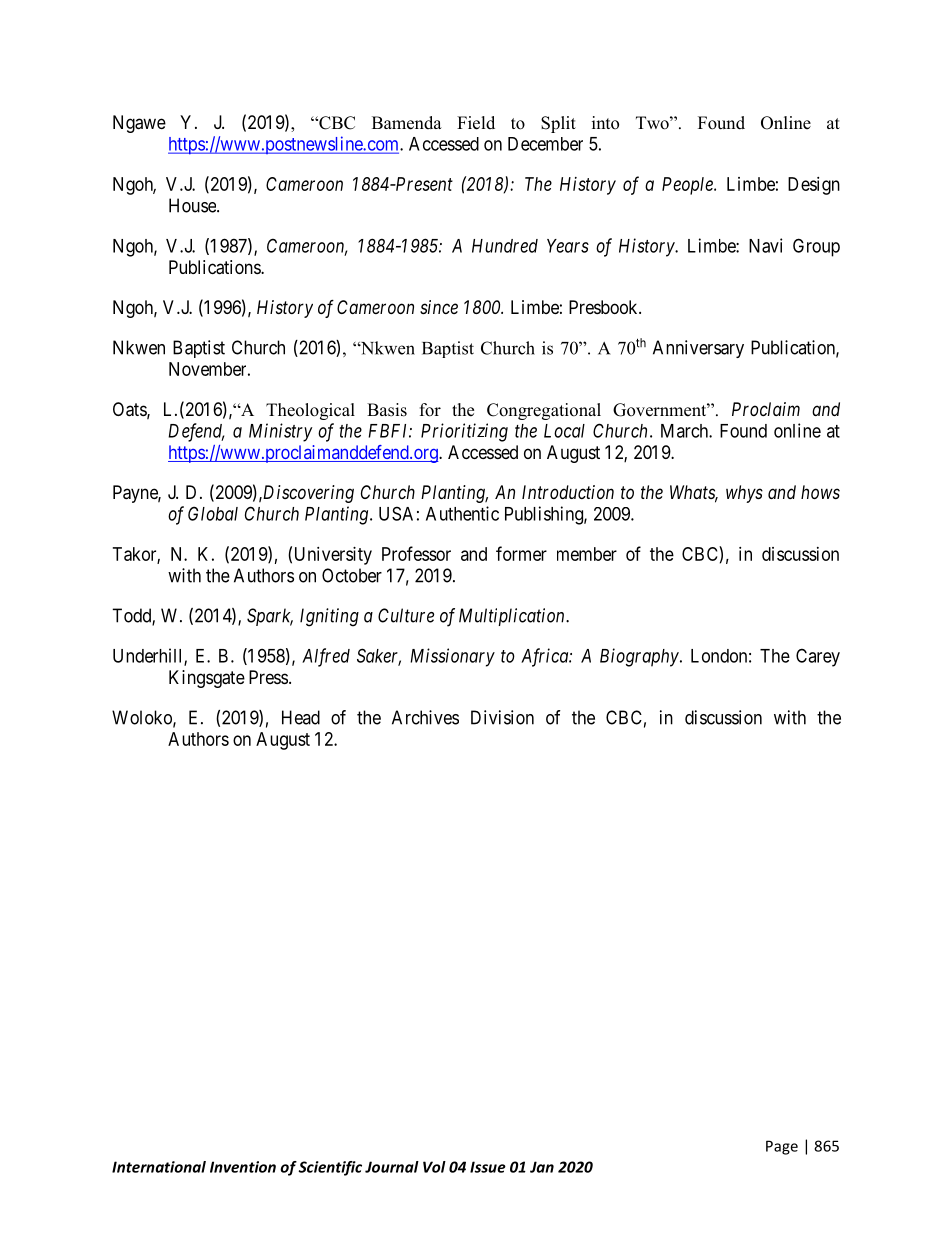  What do you see at coordinates (213, 513) in the page?
I see `Global` at bounding box center [213, 513].
